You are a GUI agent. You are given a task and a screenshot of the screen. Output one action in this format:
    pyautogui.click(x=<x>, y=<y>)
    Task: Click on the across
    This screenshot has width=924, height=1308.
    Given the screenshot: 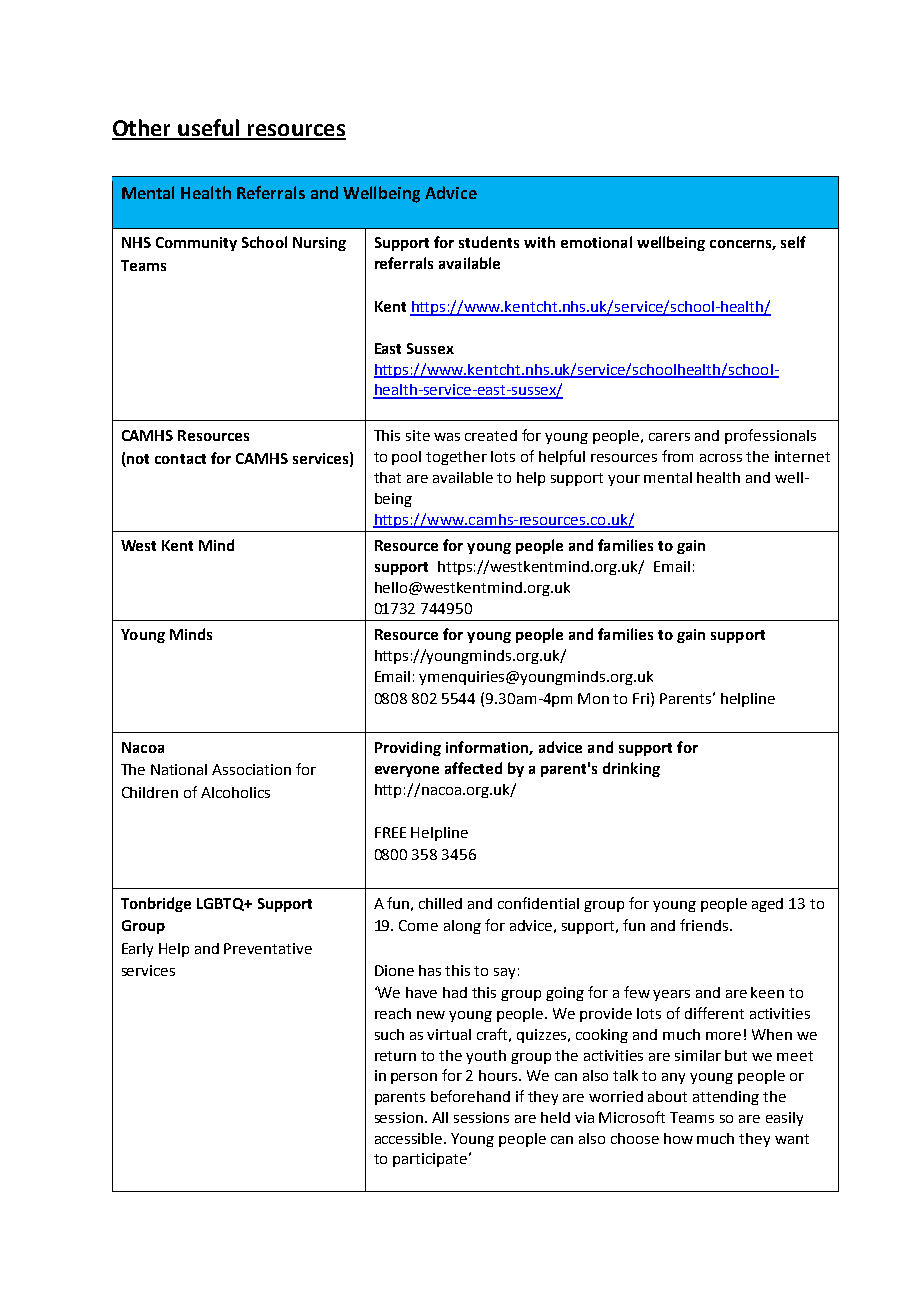 What is the action you would take?
    pyautogui.click(x=721, y=458)
